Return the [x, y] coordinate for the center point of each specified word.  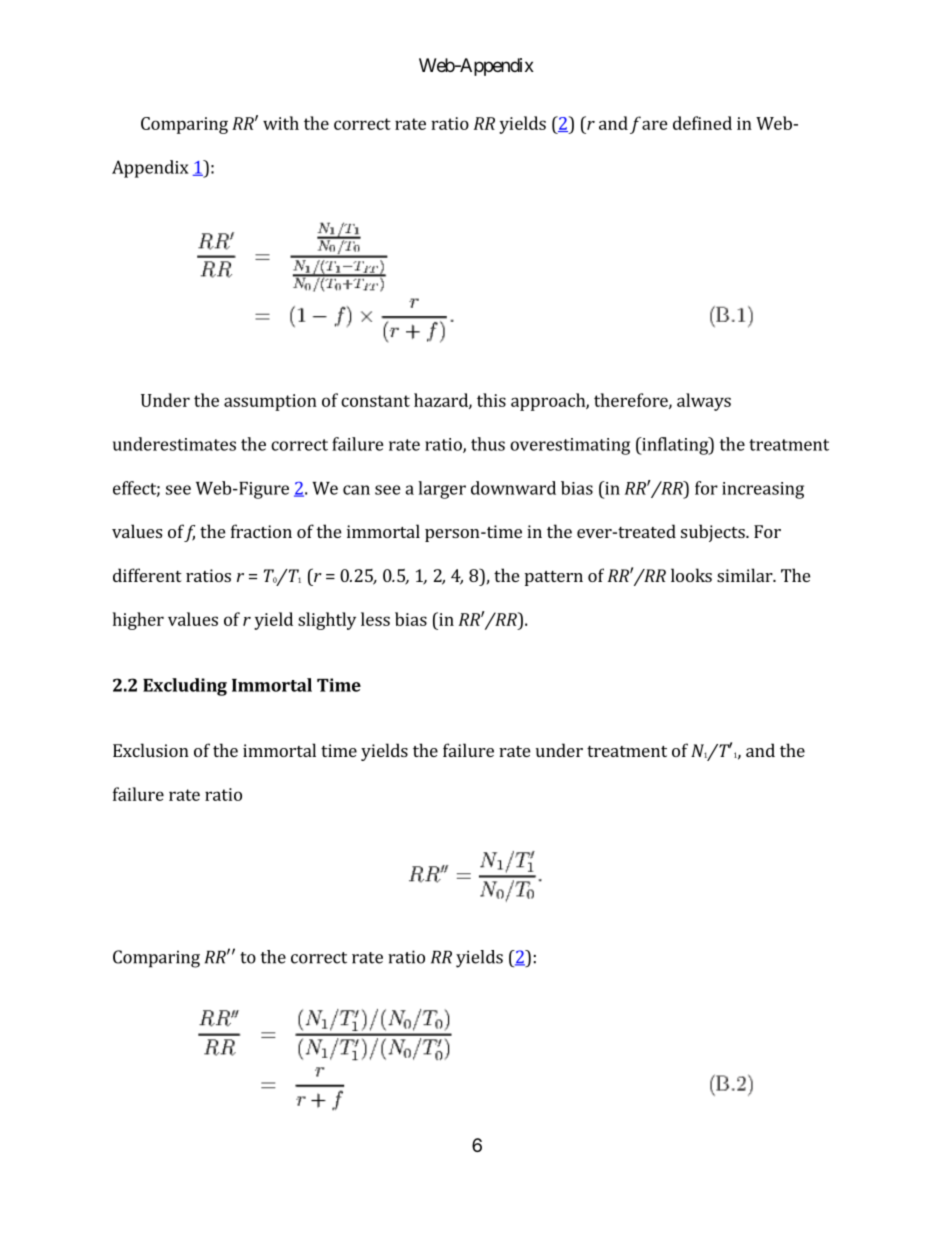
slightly [327, 621]
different [147, 575]
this [491, 400]
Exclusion [151, 750]
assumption [270, 402]
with [281, 123]
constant [375, 401]
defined [702, 123]
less [375, 619]
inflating [675, 446]
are [655, 125]
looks [691, 575]
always [704, 402]
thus [488, 444]
